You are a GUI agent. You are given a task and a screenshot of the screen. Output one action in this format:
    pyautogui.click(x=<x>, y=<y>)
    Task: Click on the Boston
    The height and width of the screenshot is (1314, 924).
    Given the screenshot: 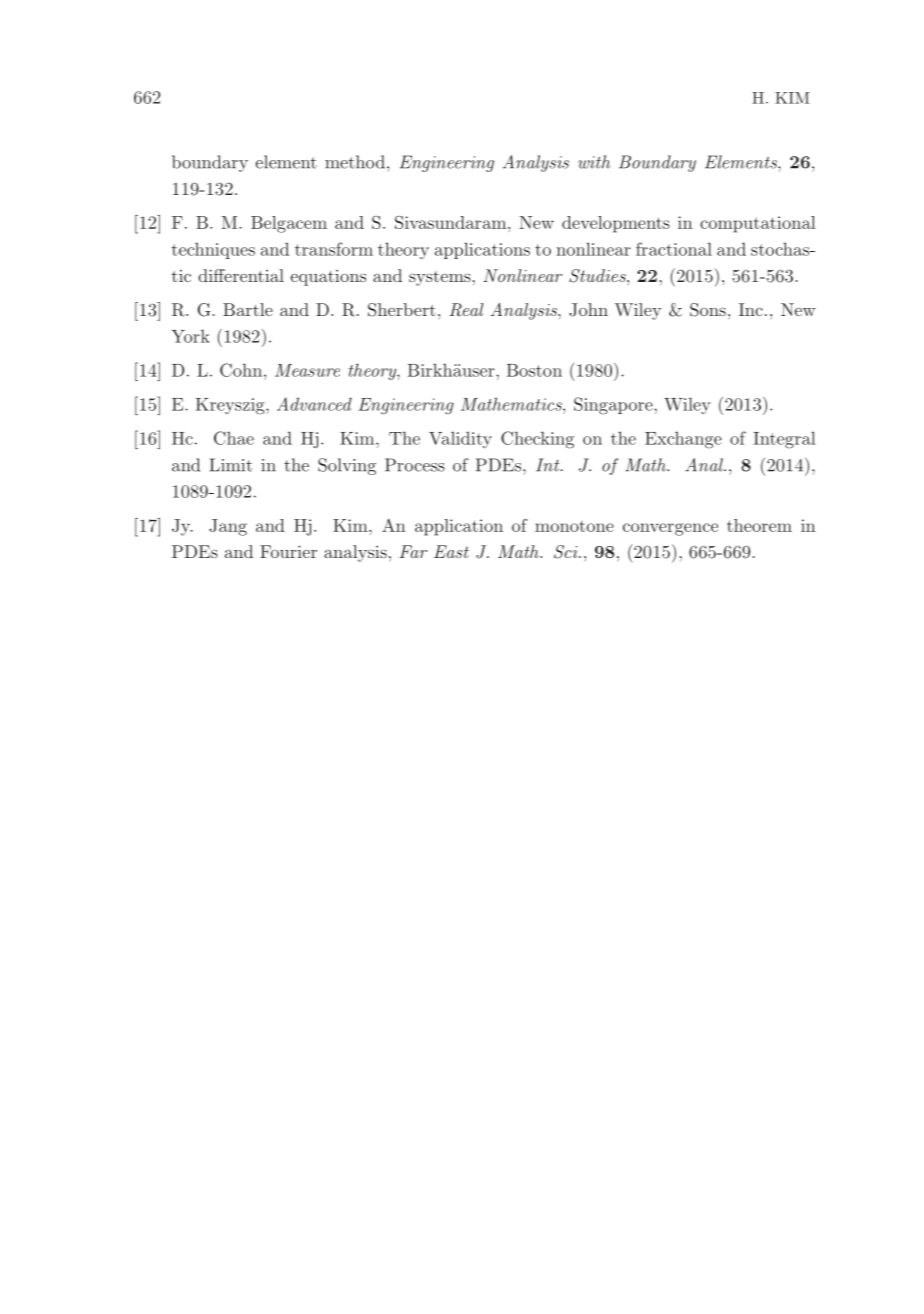 What is the action you would take?
    pyautogui.click(x=534, y=370)
